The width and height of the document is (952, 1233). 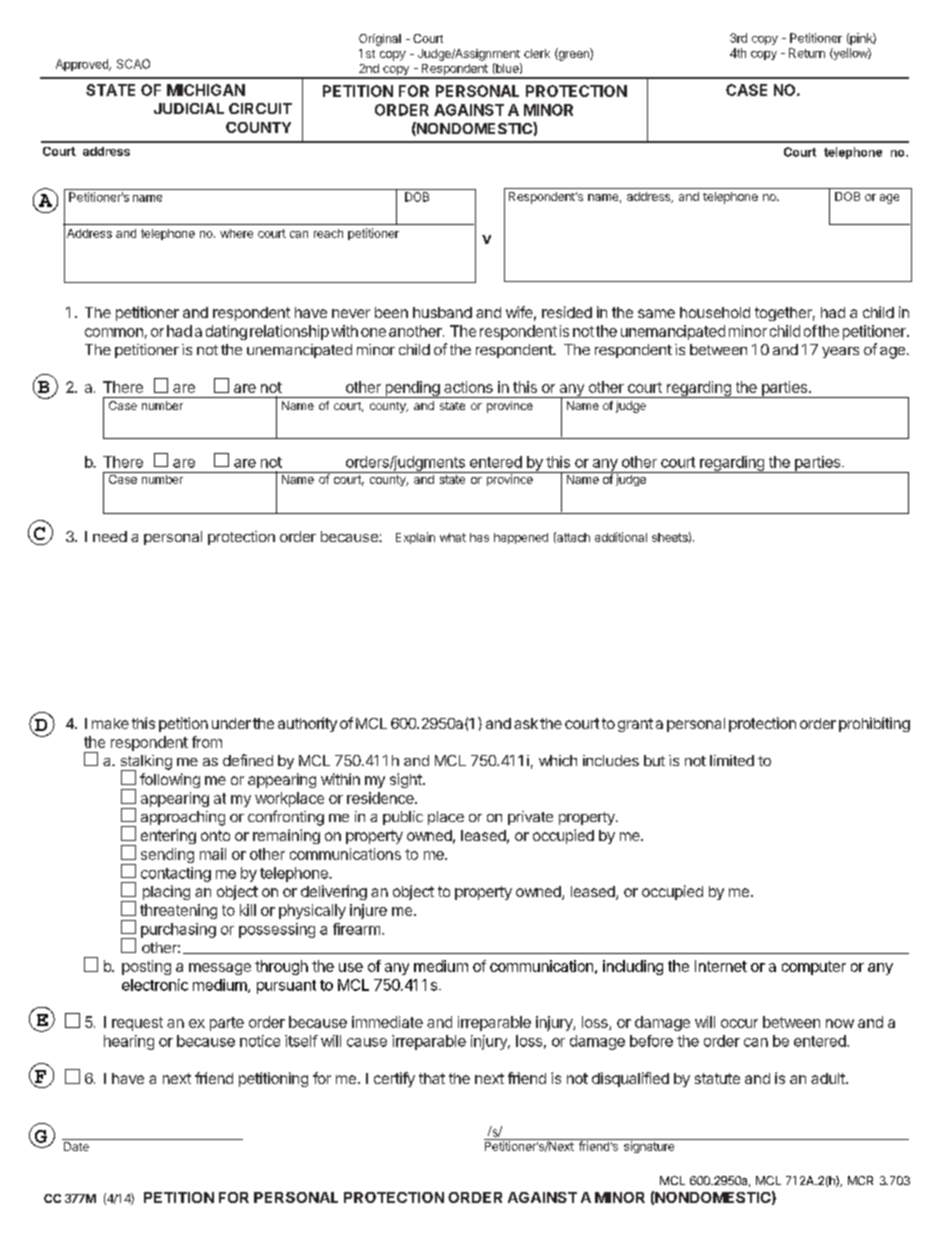 What do you see at coordinates (76, 1146) in the document?
I see `Date` at bounding box center [76, 1146].
